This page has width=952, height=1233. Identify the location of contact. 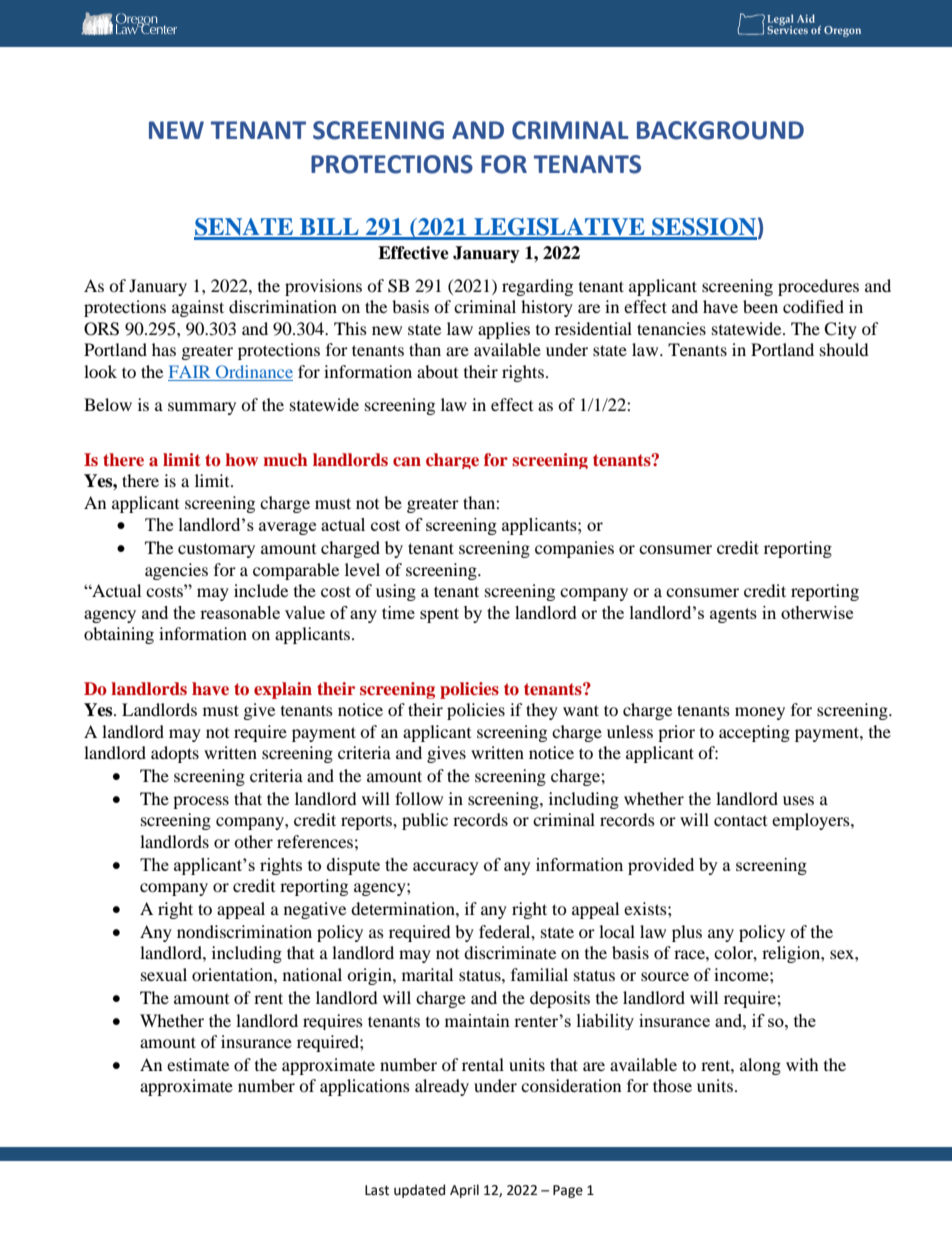
(740, 820).
